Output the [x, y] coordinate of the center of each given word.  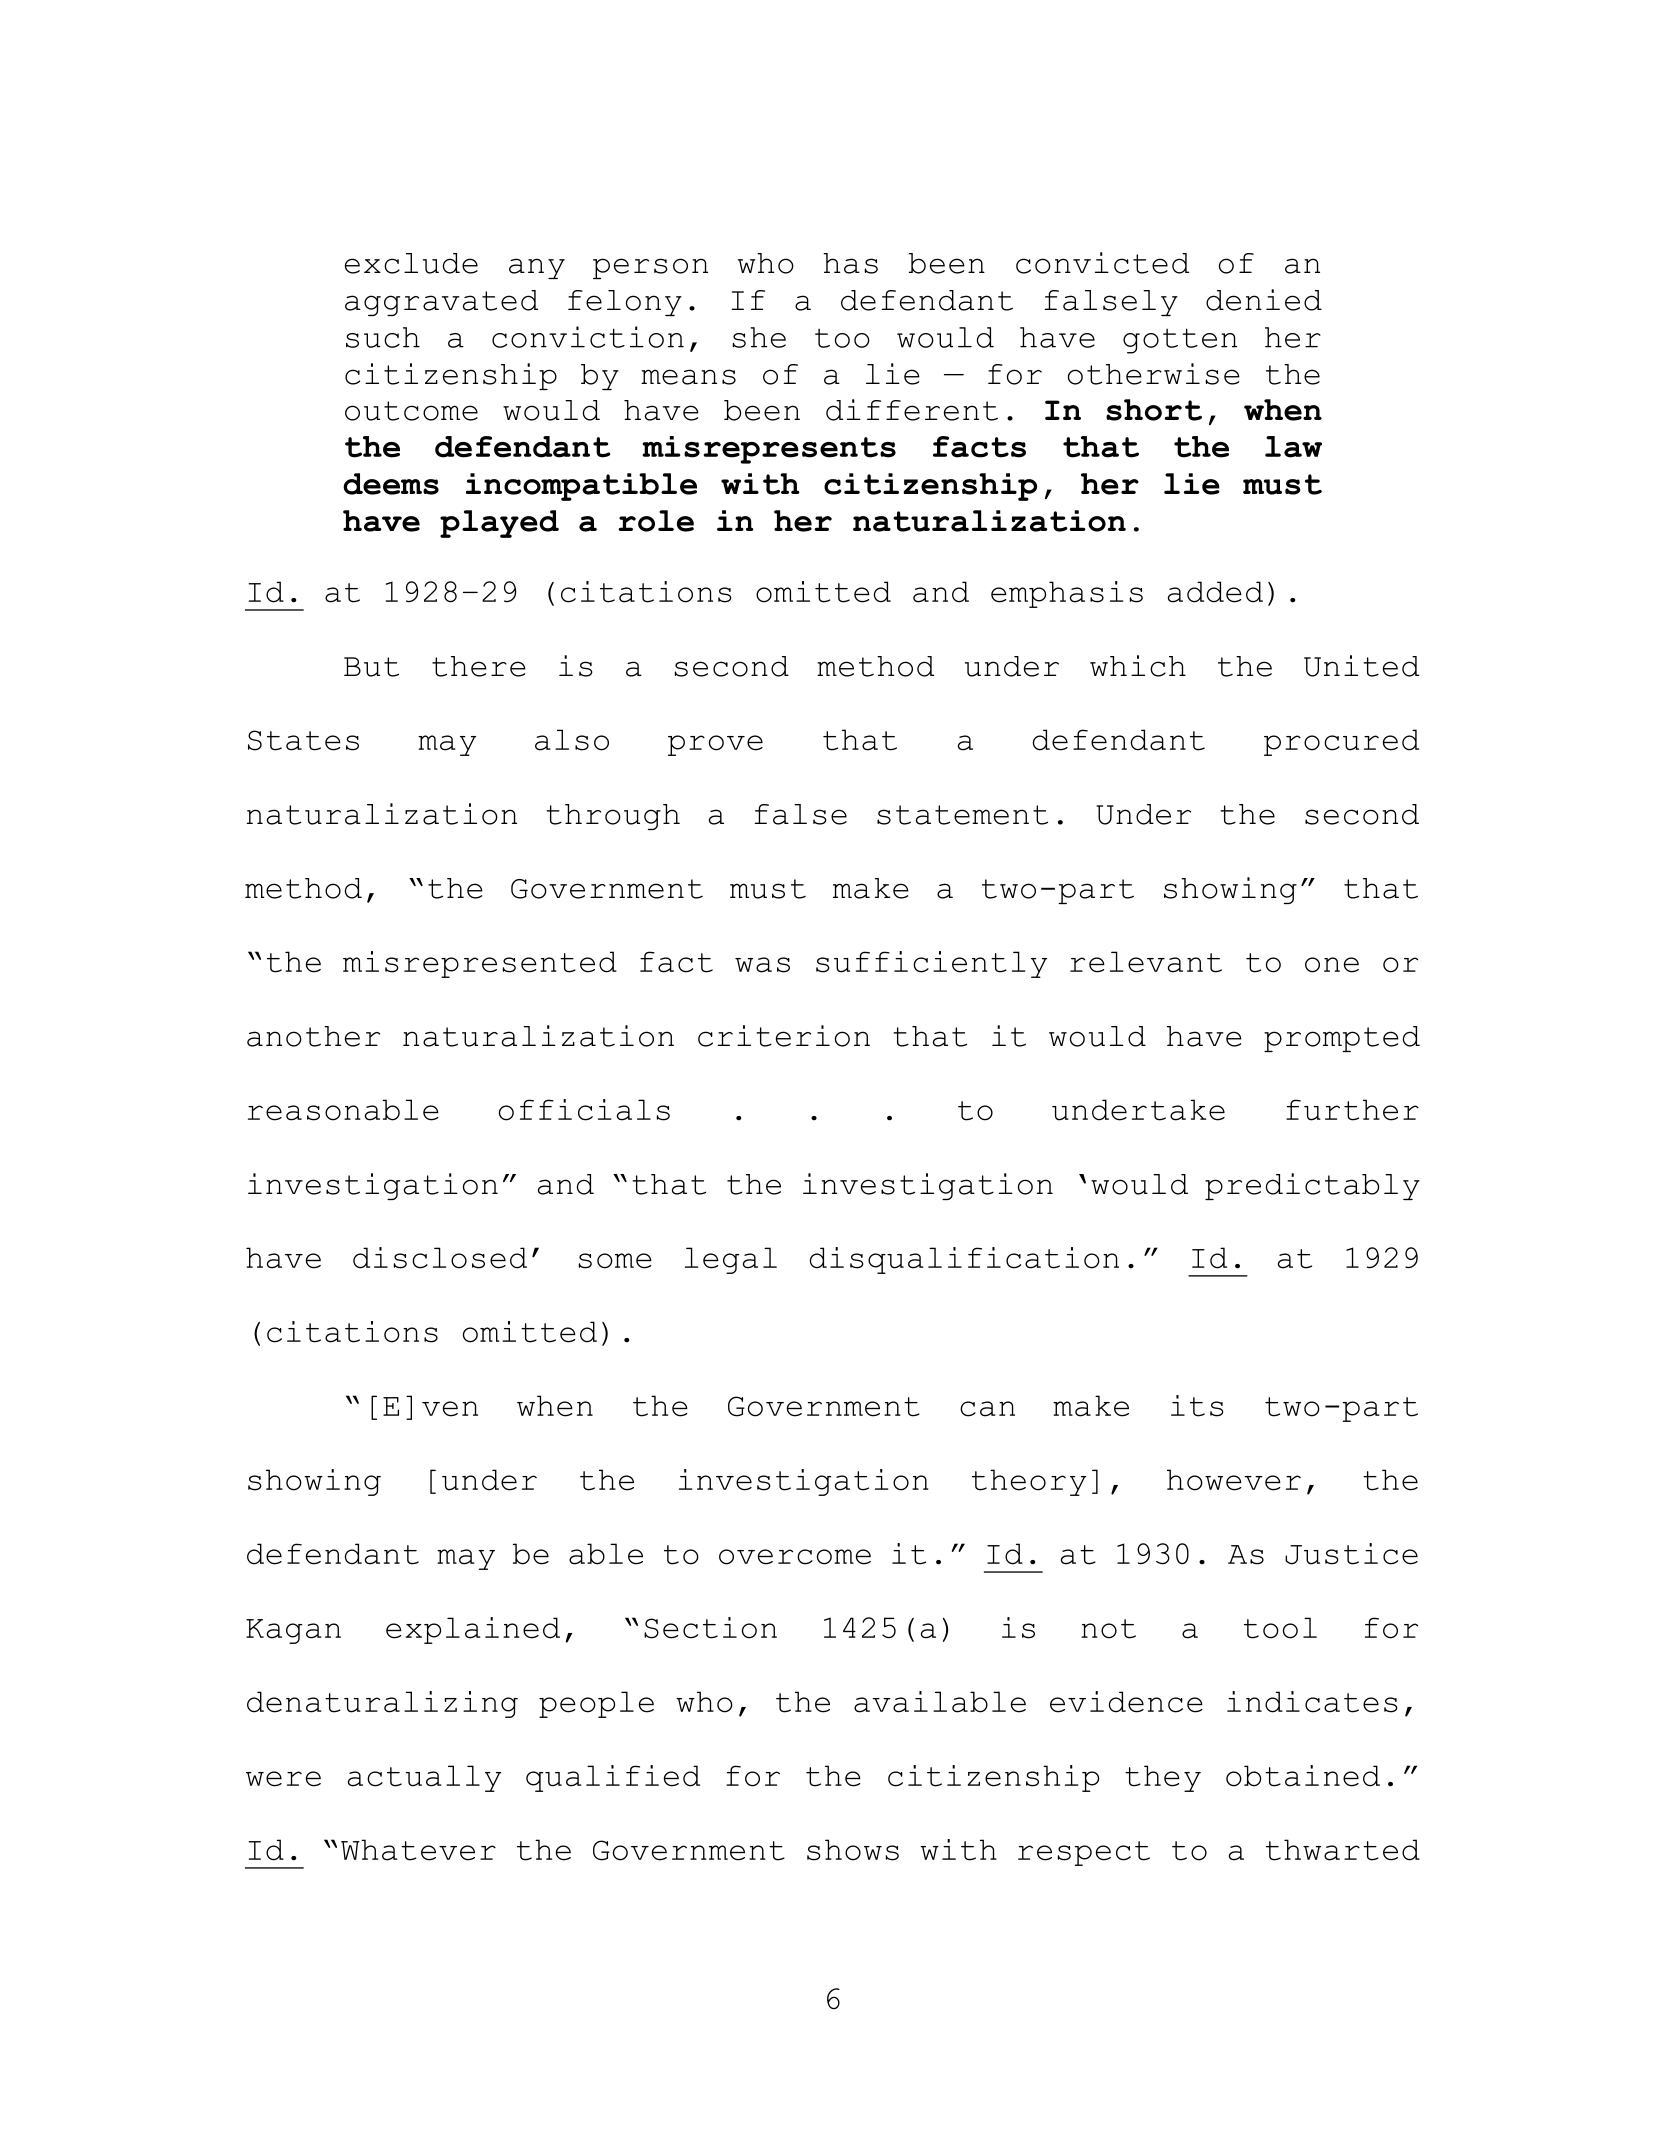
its [1197, 1406]
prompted [1342, 1039]
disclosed [440, 1258]
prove [715, 745]
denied [1264, 300]
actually [424, 1778]
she [759, 337]
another [313, 1036]
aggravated [441, 303]
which [1138, 666]
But [371, 667]
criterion [784, 1036]
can [987, 1409]
